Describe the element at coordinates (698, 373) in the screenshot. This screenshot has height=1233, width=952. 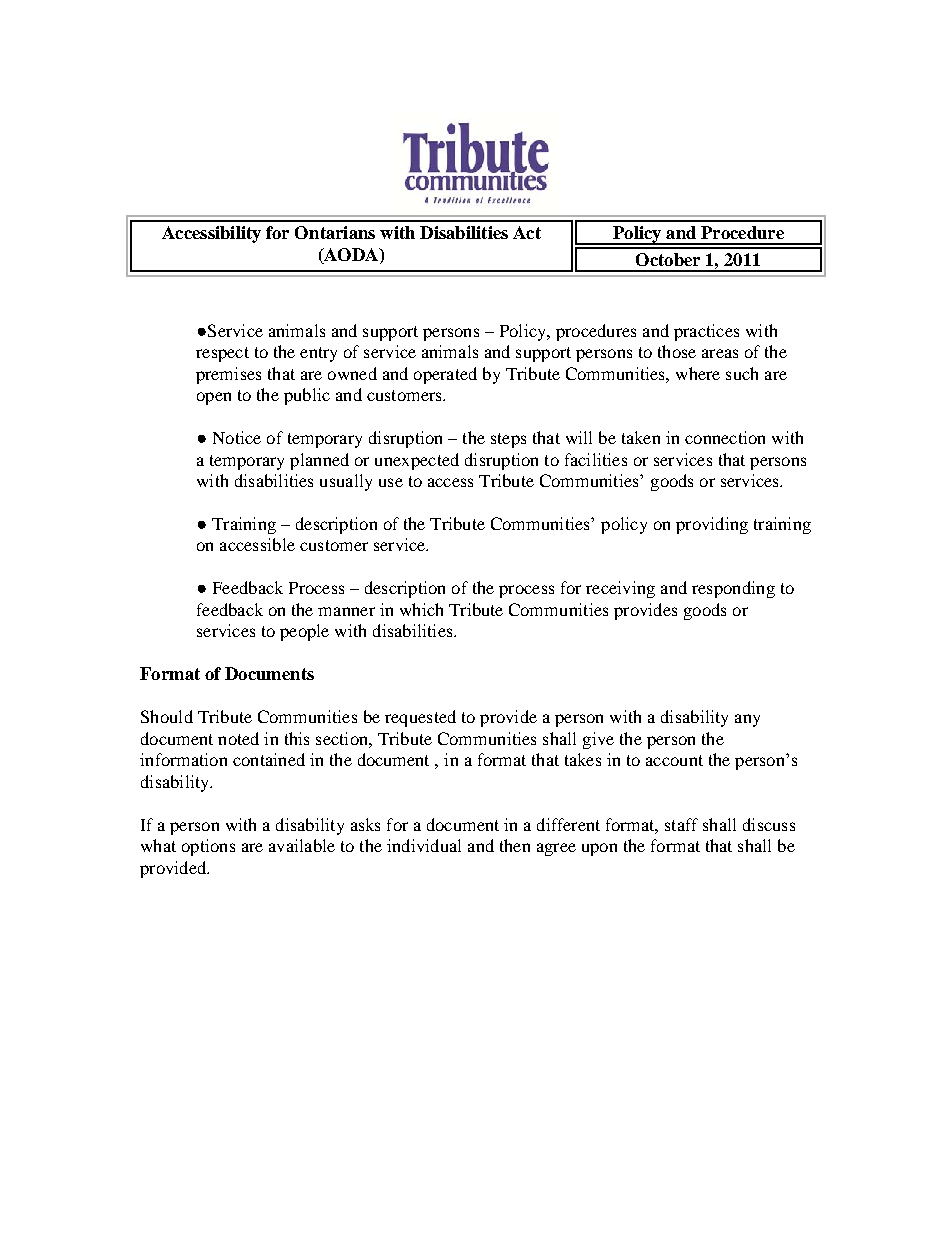
I see `where` at that location.
